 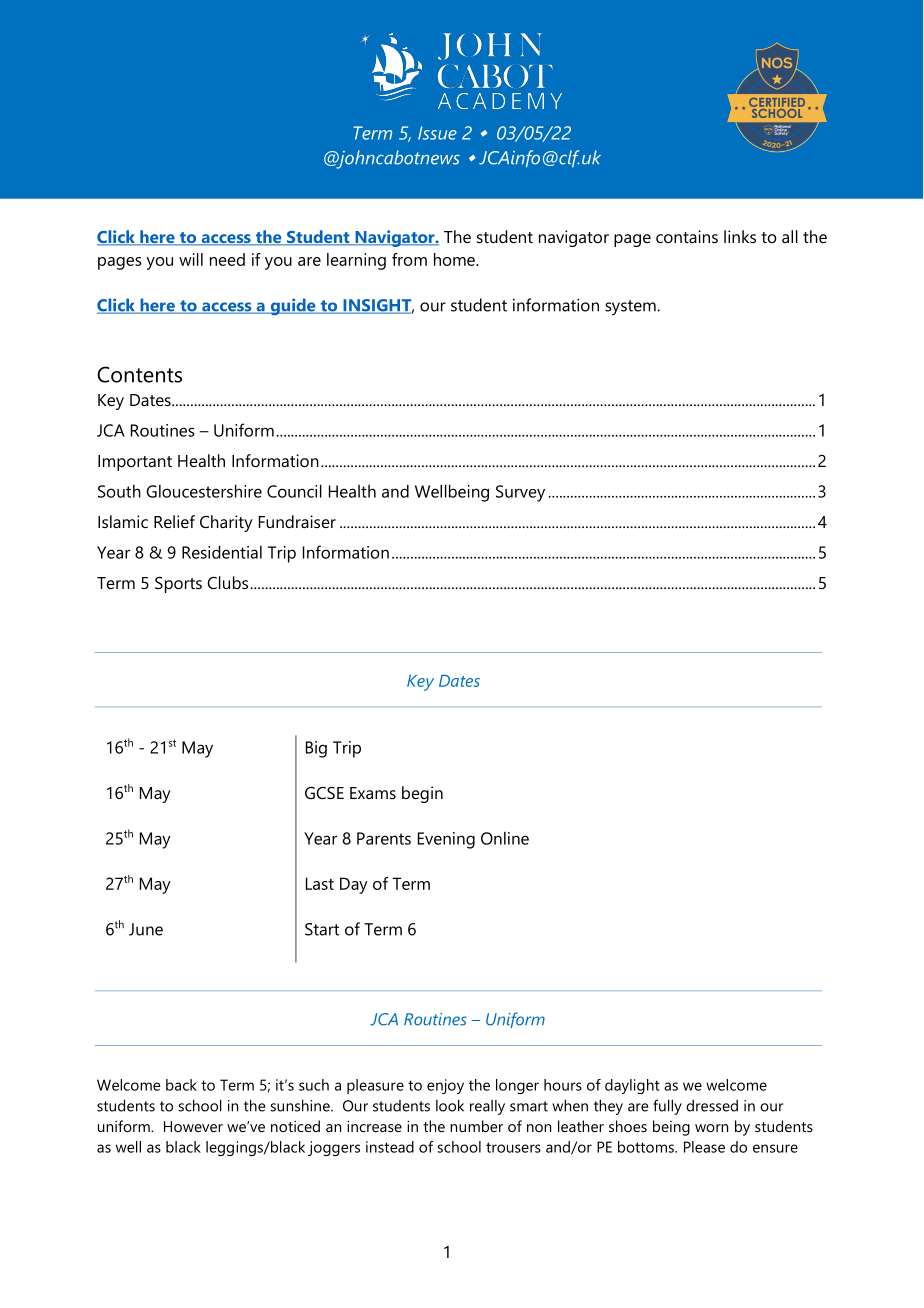 I want to click on However, so click(x=193, y=1126).
